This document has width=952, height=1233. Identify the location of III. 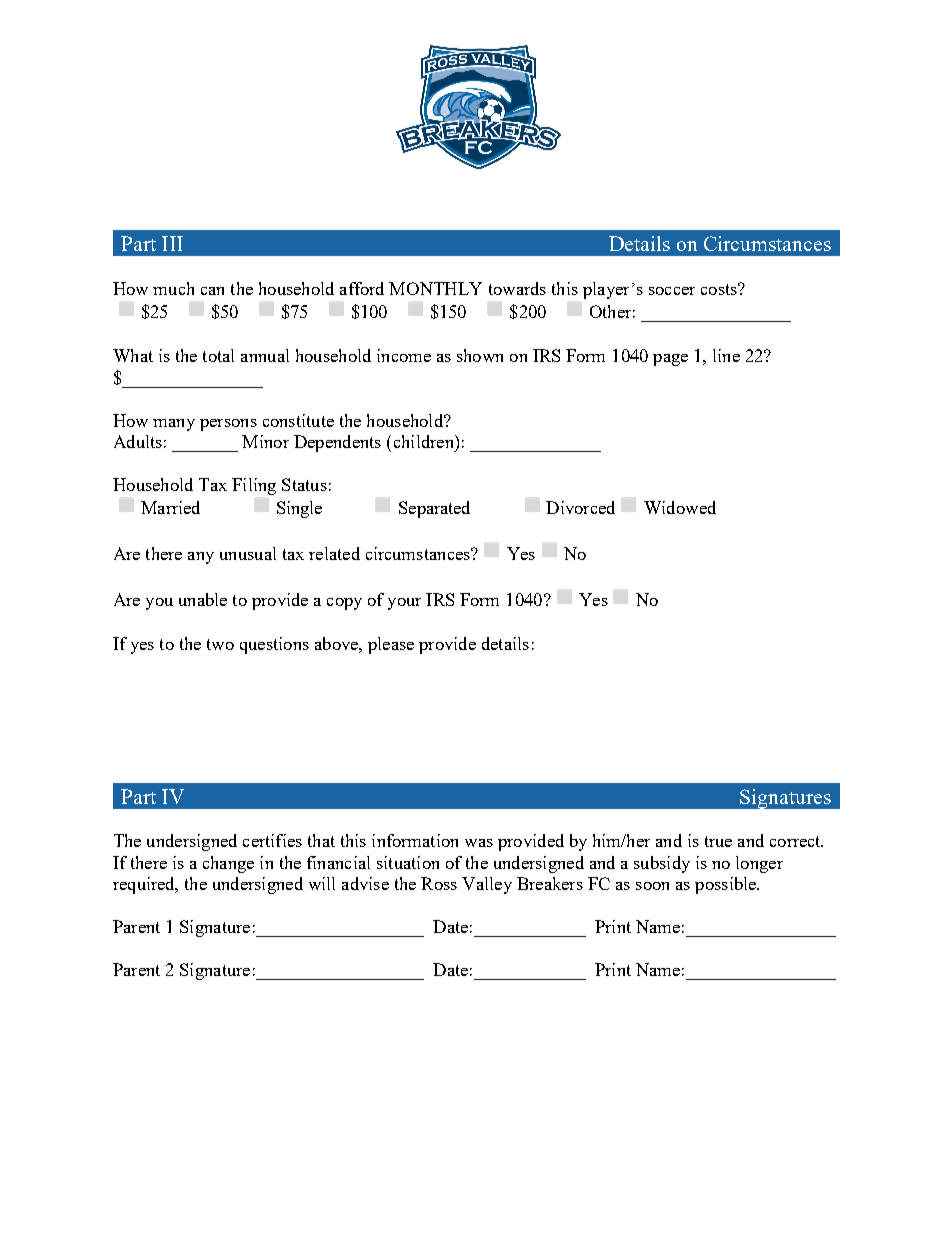
(172, 243).
